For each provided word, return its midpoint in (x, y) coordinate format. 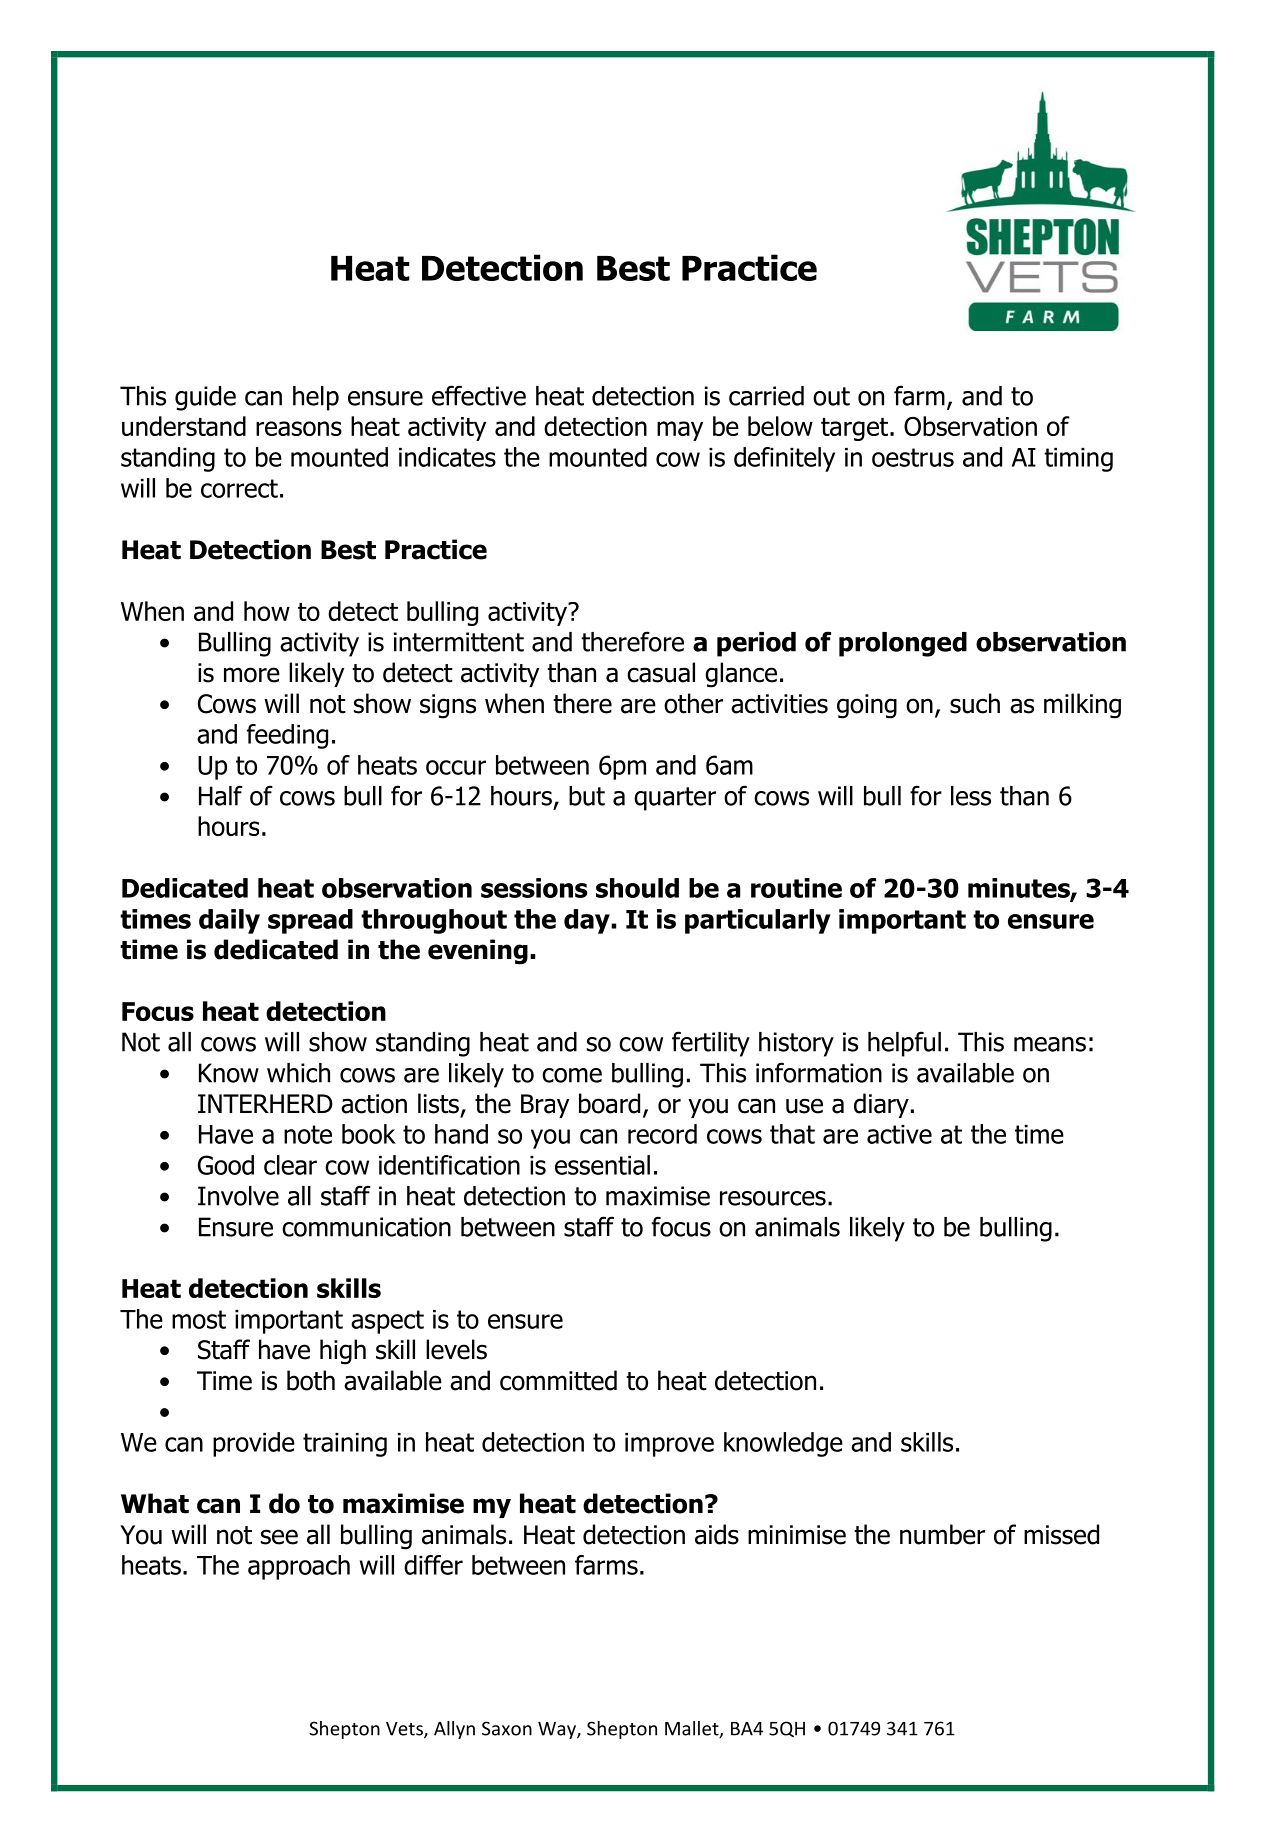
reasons (299, 428)
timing (1078, 460)
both (311, 1380)
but (587, 796)
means (1050, 1044)
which (298, 1073)
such (975, 703)
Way (558, 1730)
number (942, 1534)
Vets (405, 1730)
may (680, 431)
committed (558, 1380)
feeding (287, 736)
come (572, 1075)
